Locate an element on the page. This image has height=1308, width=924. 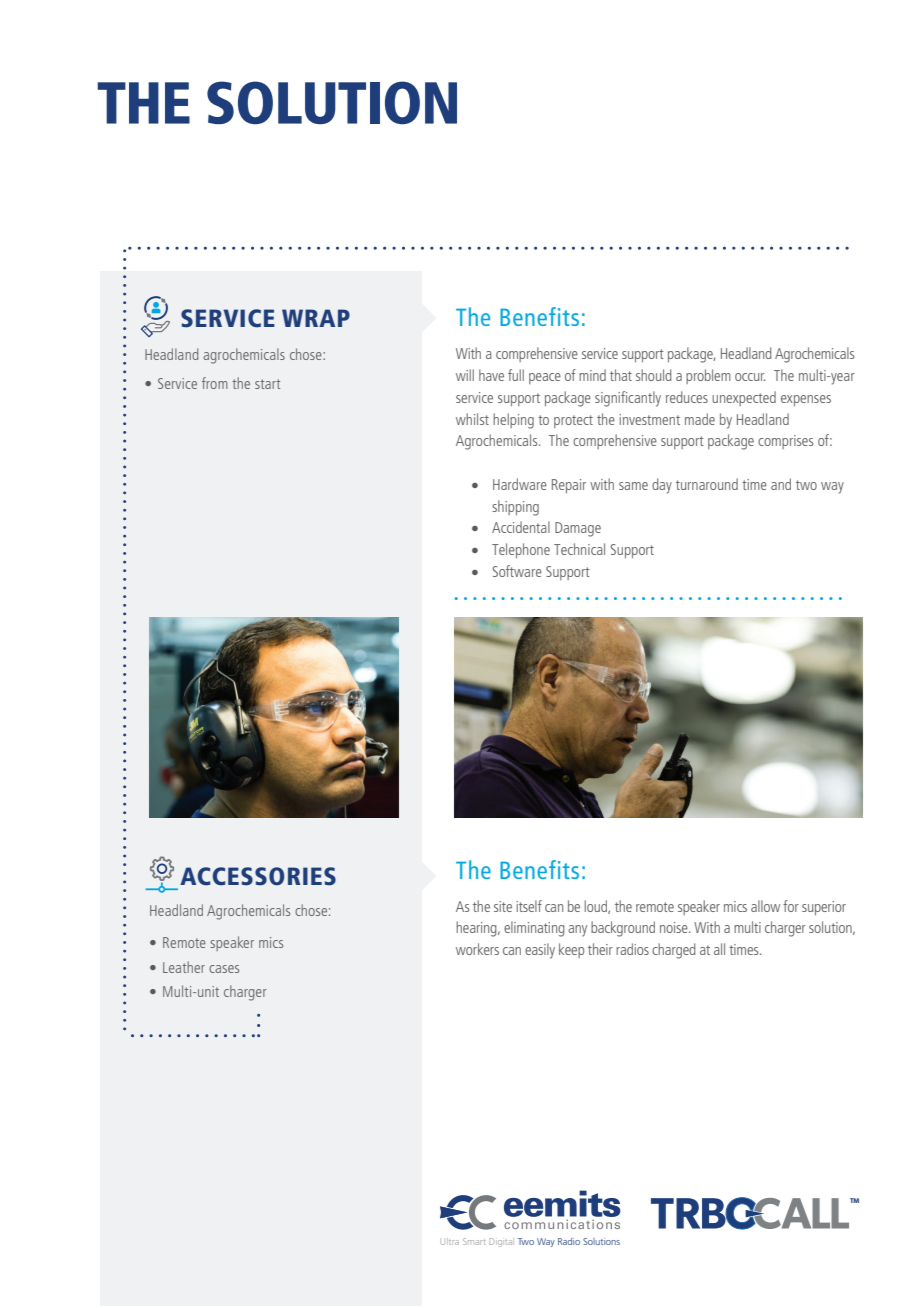
Ultra is located at coordinates (450, 1241).
